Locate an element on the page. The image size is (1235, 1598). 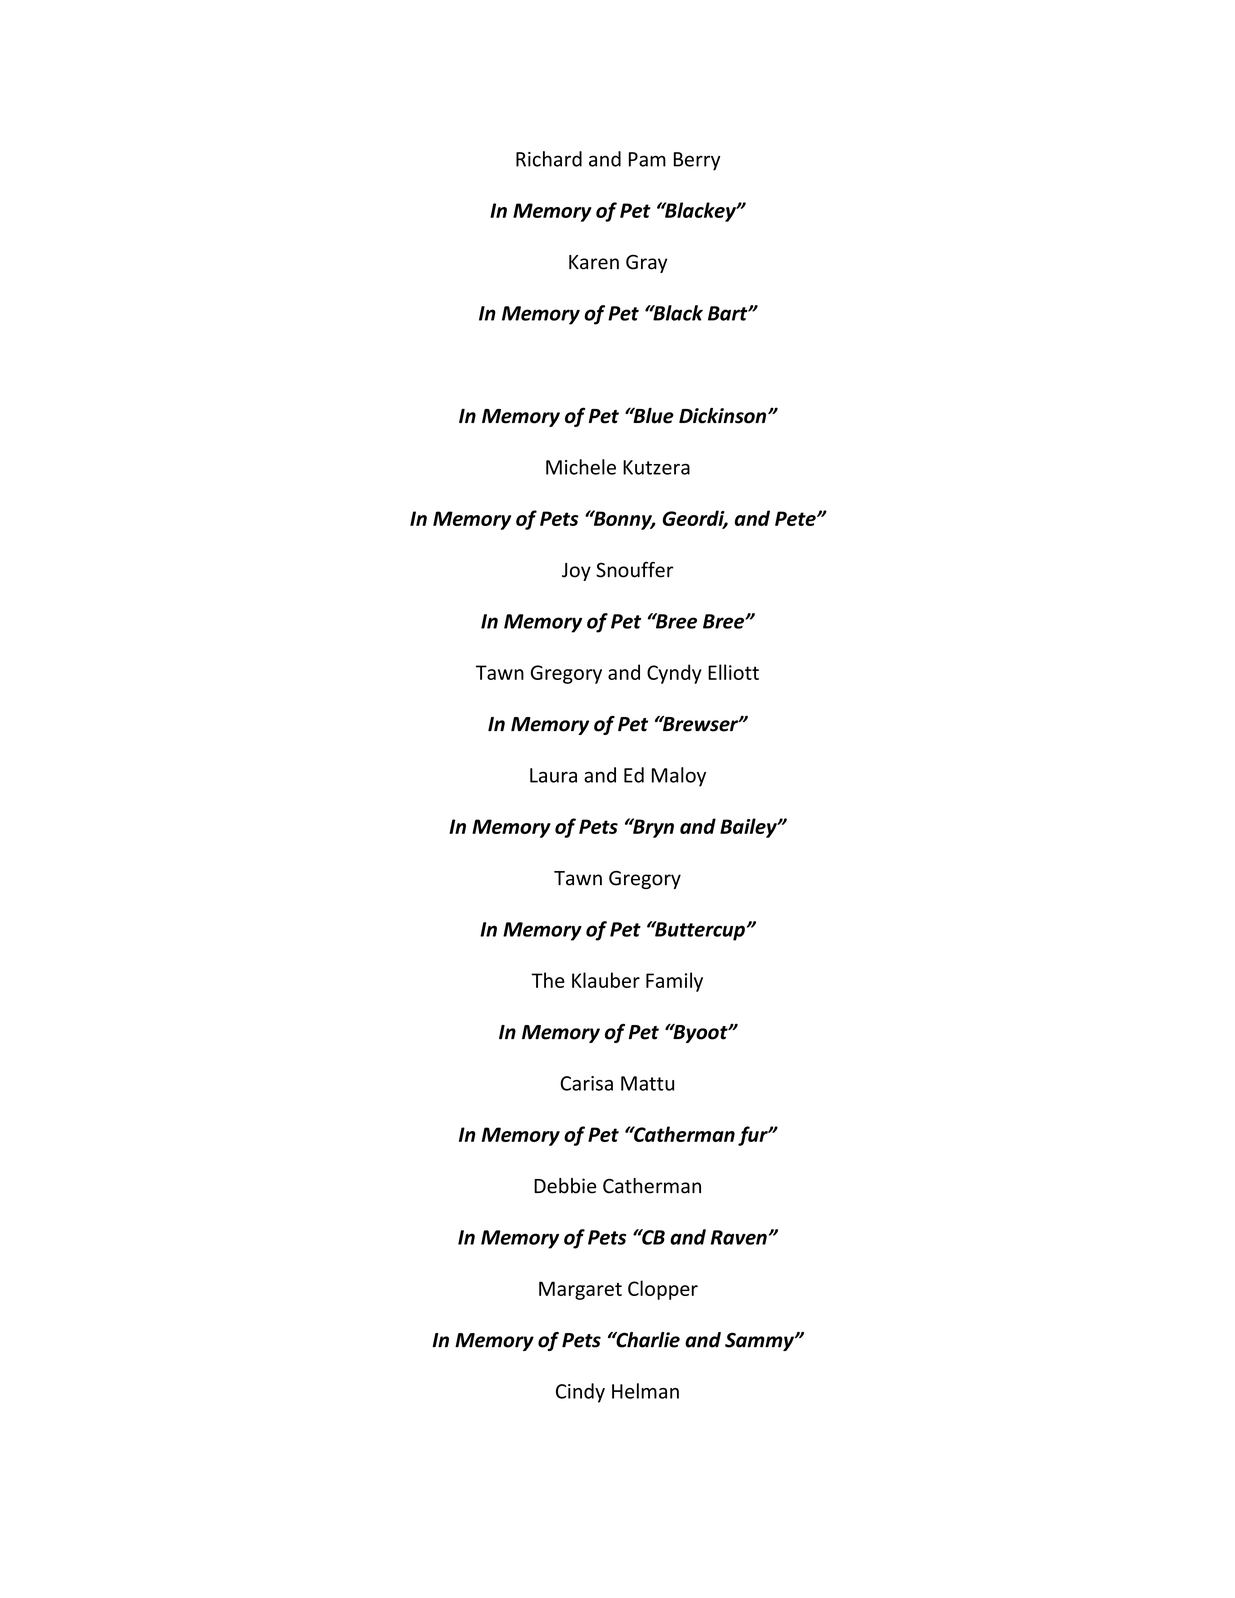
Michele is located at coordinates (581, 467).
